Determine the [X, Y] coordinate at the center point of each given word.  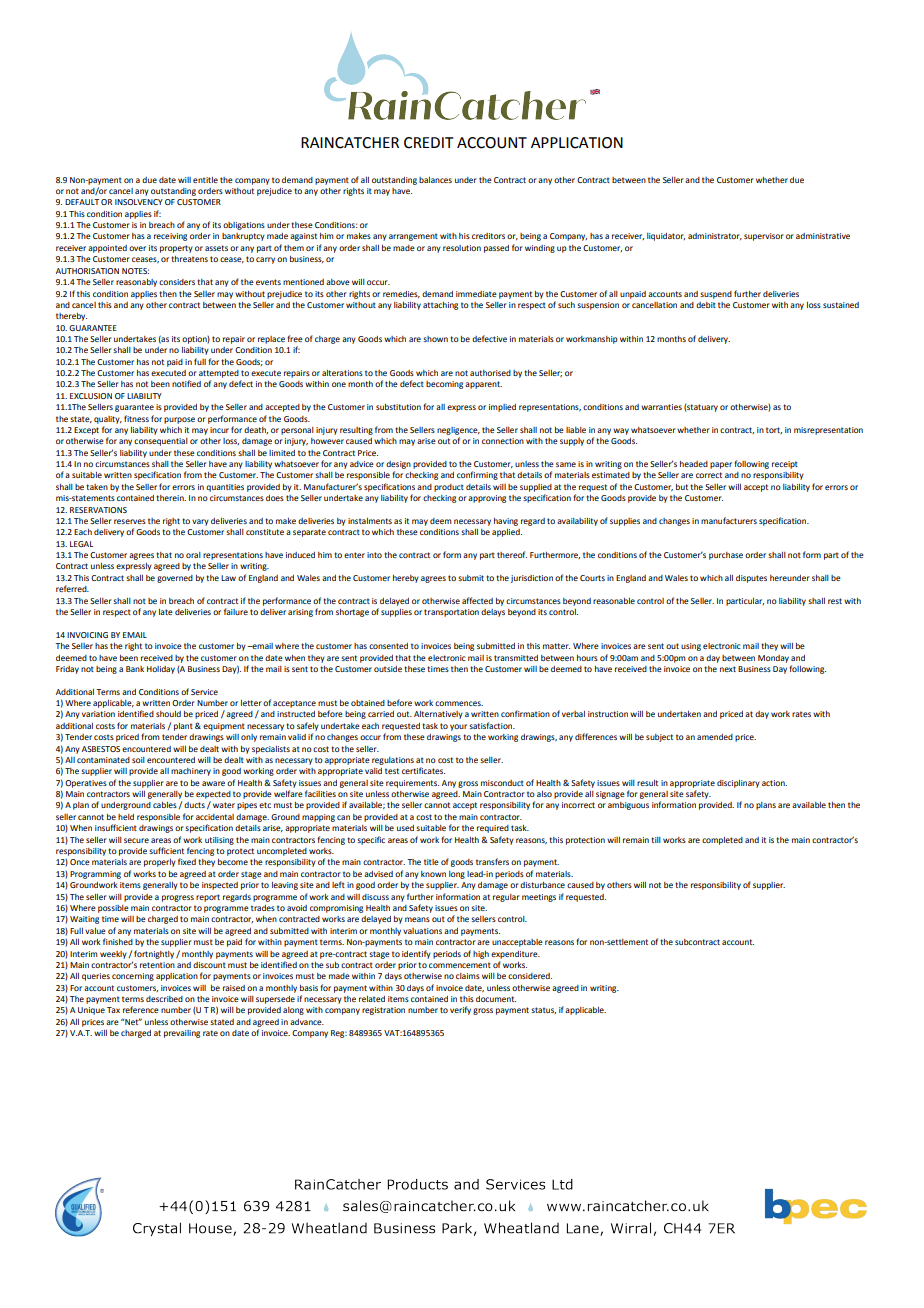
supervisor [764, 237]
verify [460, 1010]
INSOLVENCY [139, 202]
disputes [751, 579]
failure [236, 611]
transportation [451, 613]
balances [435, 180]
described [164, 999]
